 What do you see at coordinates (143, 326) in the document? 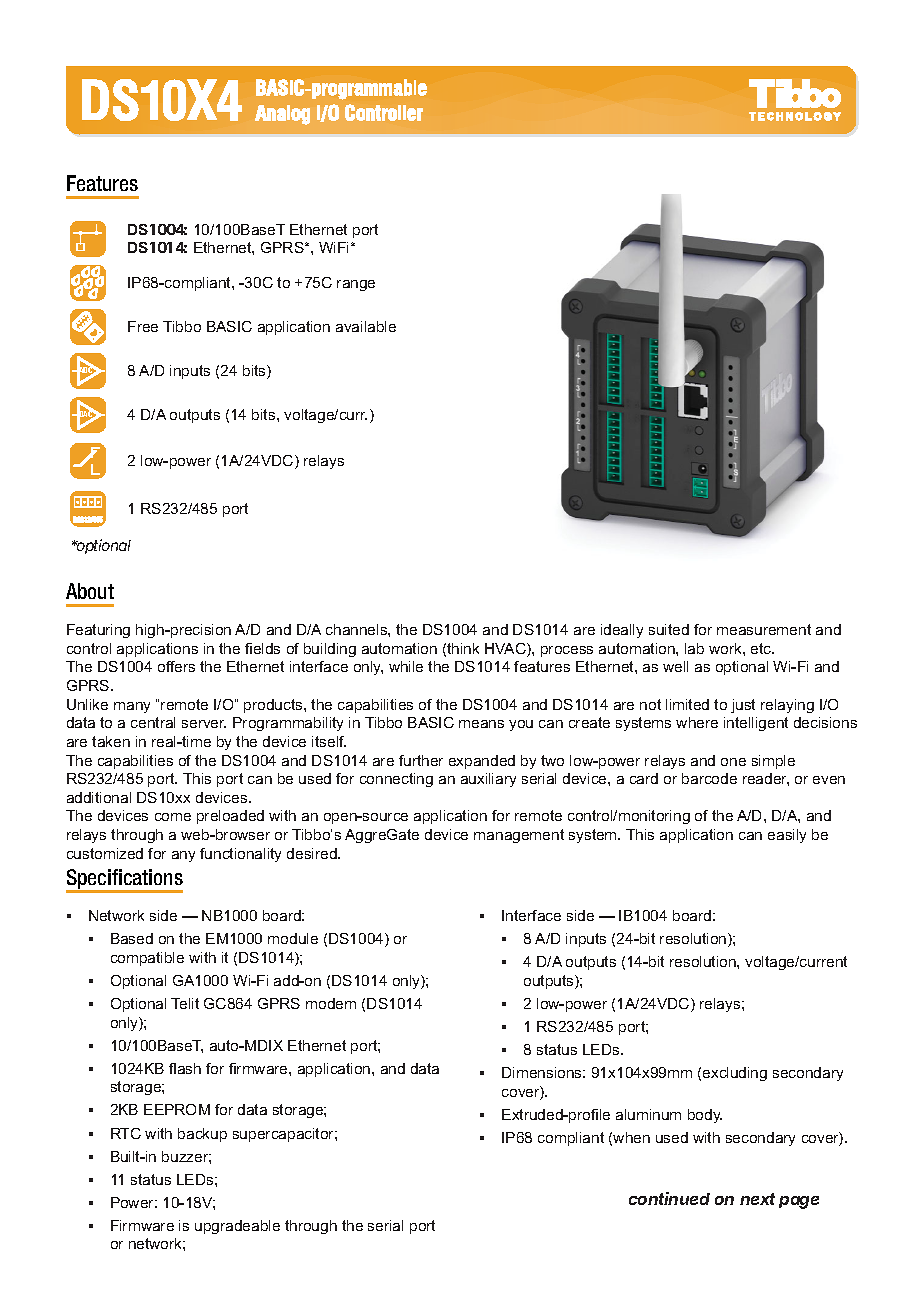
I see `Free` at bounding box center [143, 326].
